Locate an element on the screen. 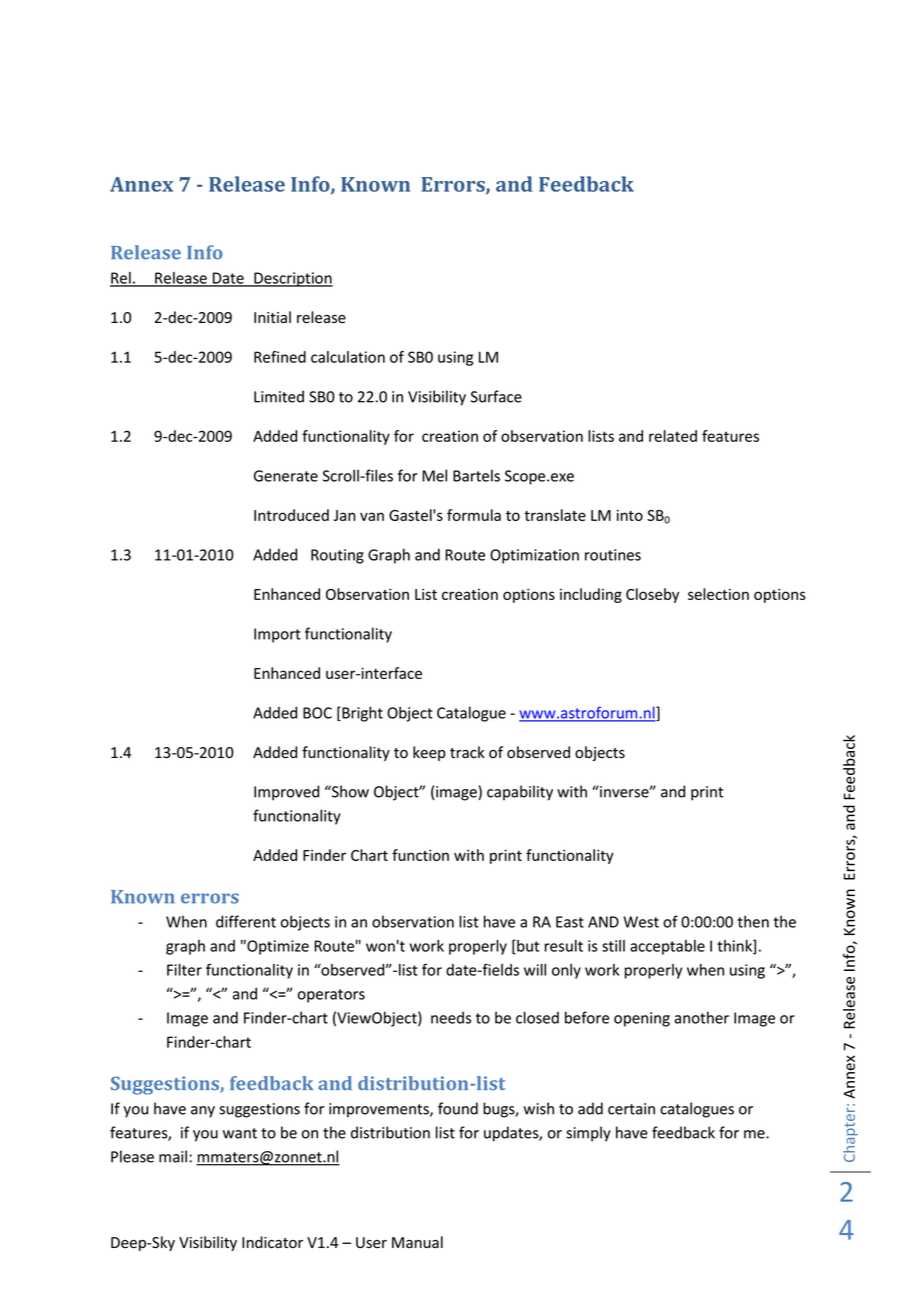 The height and width of the screenshot is (1308, 924). Indicator is located at coordinates (272, 1242).
